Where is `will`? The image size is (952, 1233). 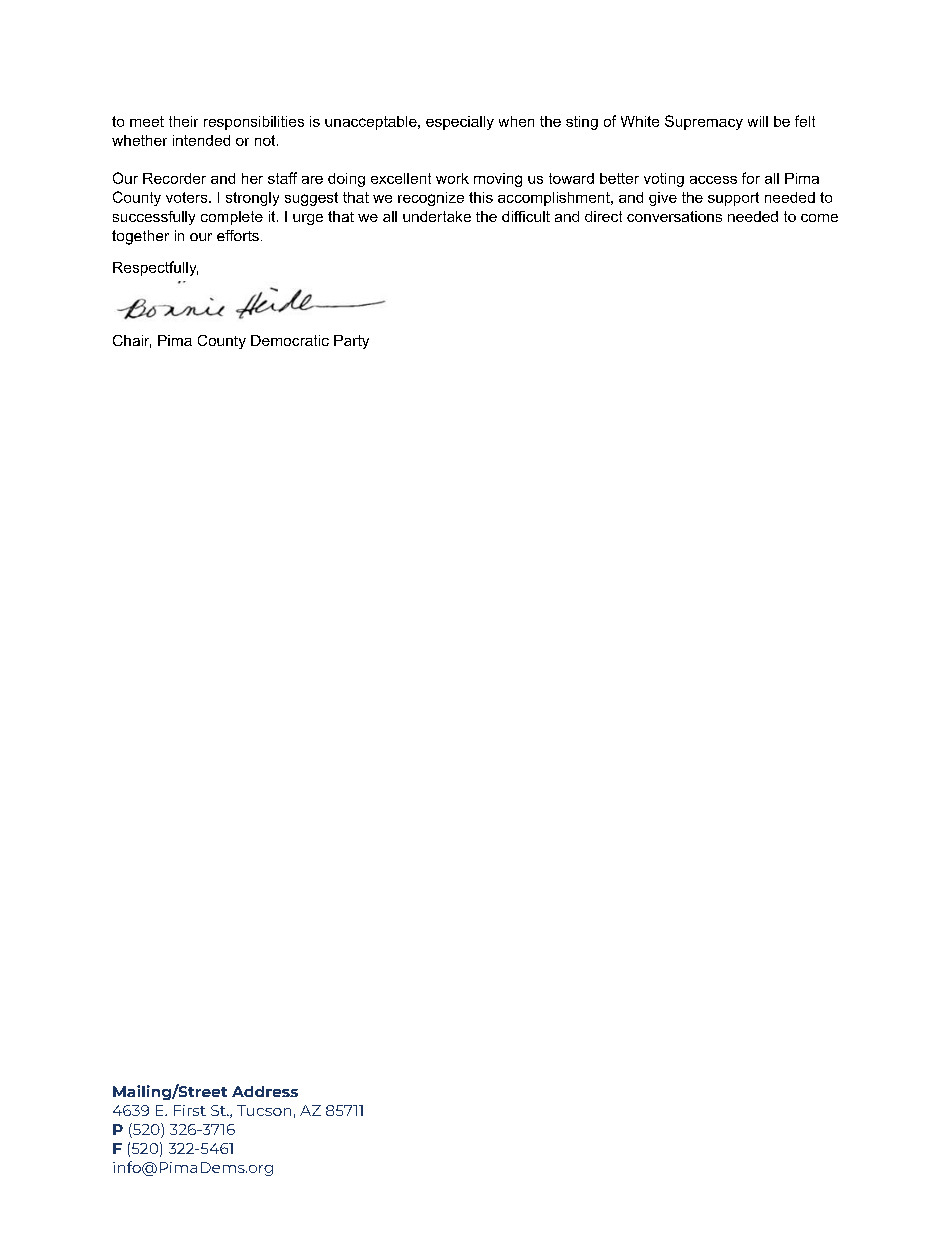 will is located at coordinates (758, 121).
